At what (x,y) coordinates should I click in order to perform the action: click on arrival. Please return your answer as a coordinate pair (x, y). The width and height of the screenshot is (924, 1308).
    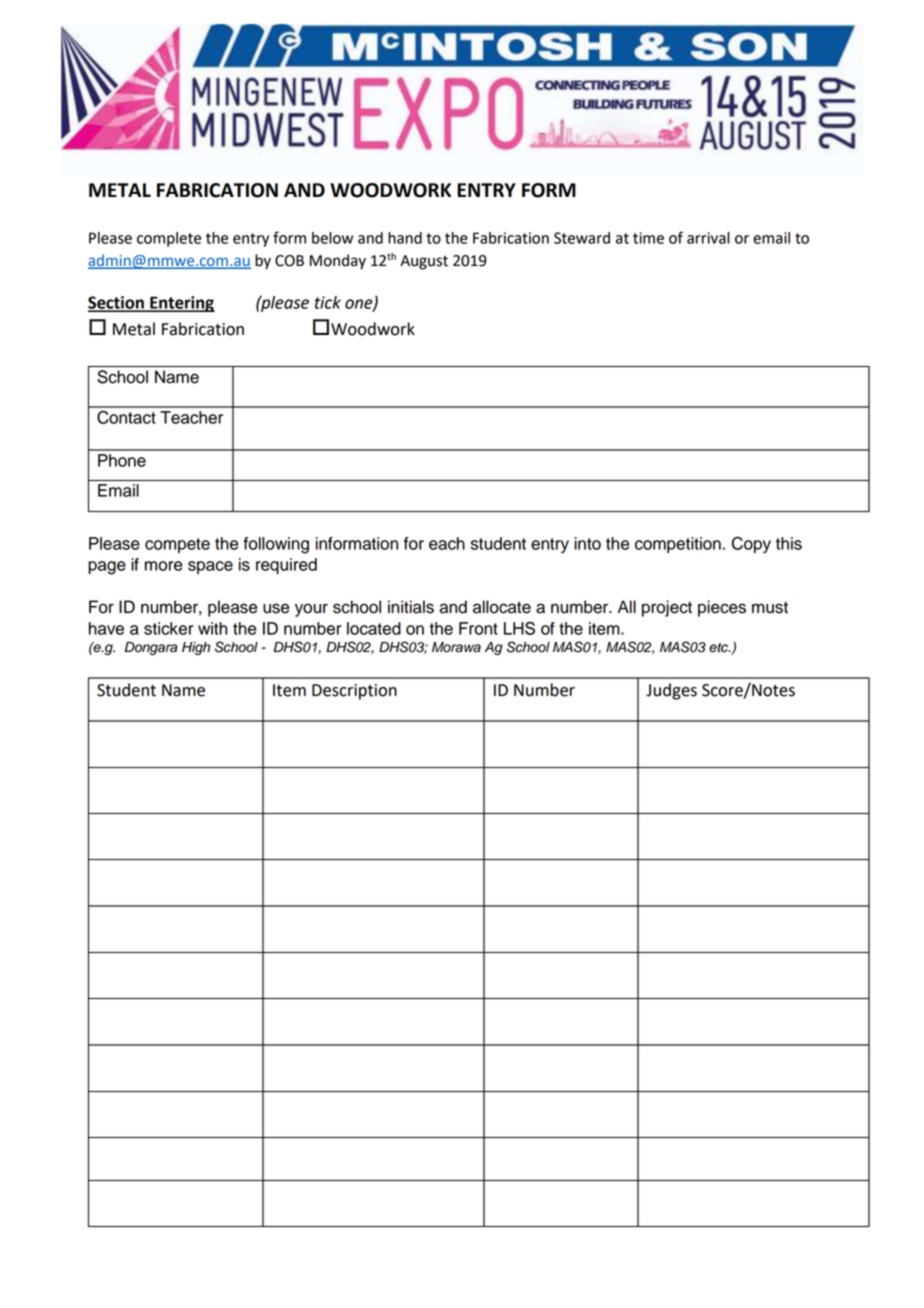
    Looking at the image, I should click on (708, 238).
